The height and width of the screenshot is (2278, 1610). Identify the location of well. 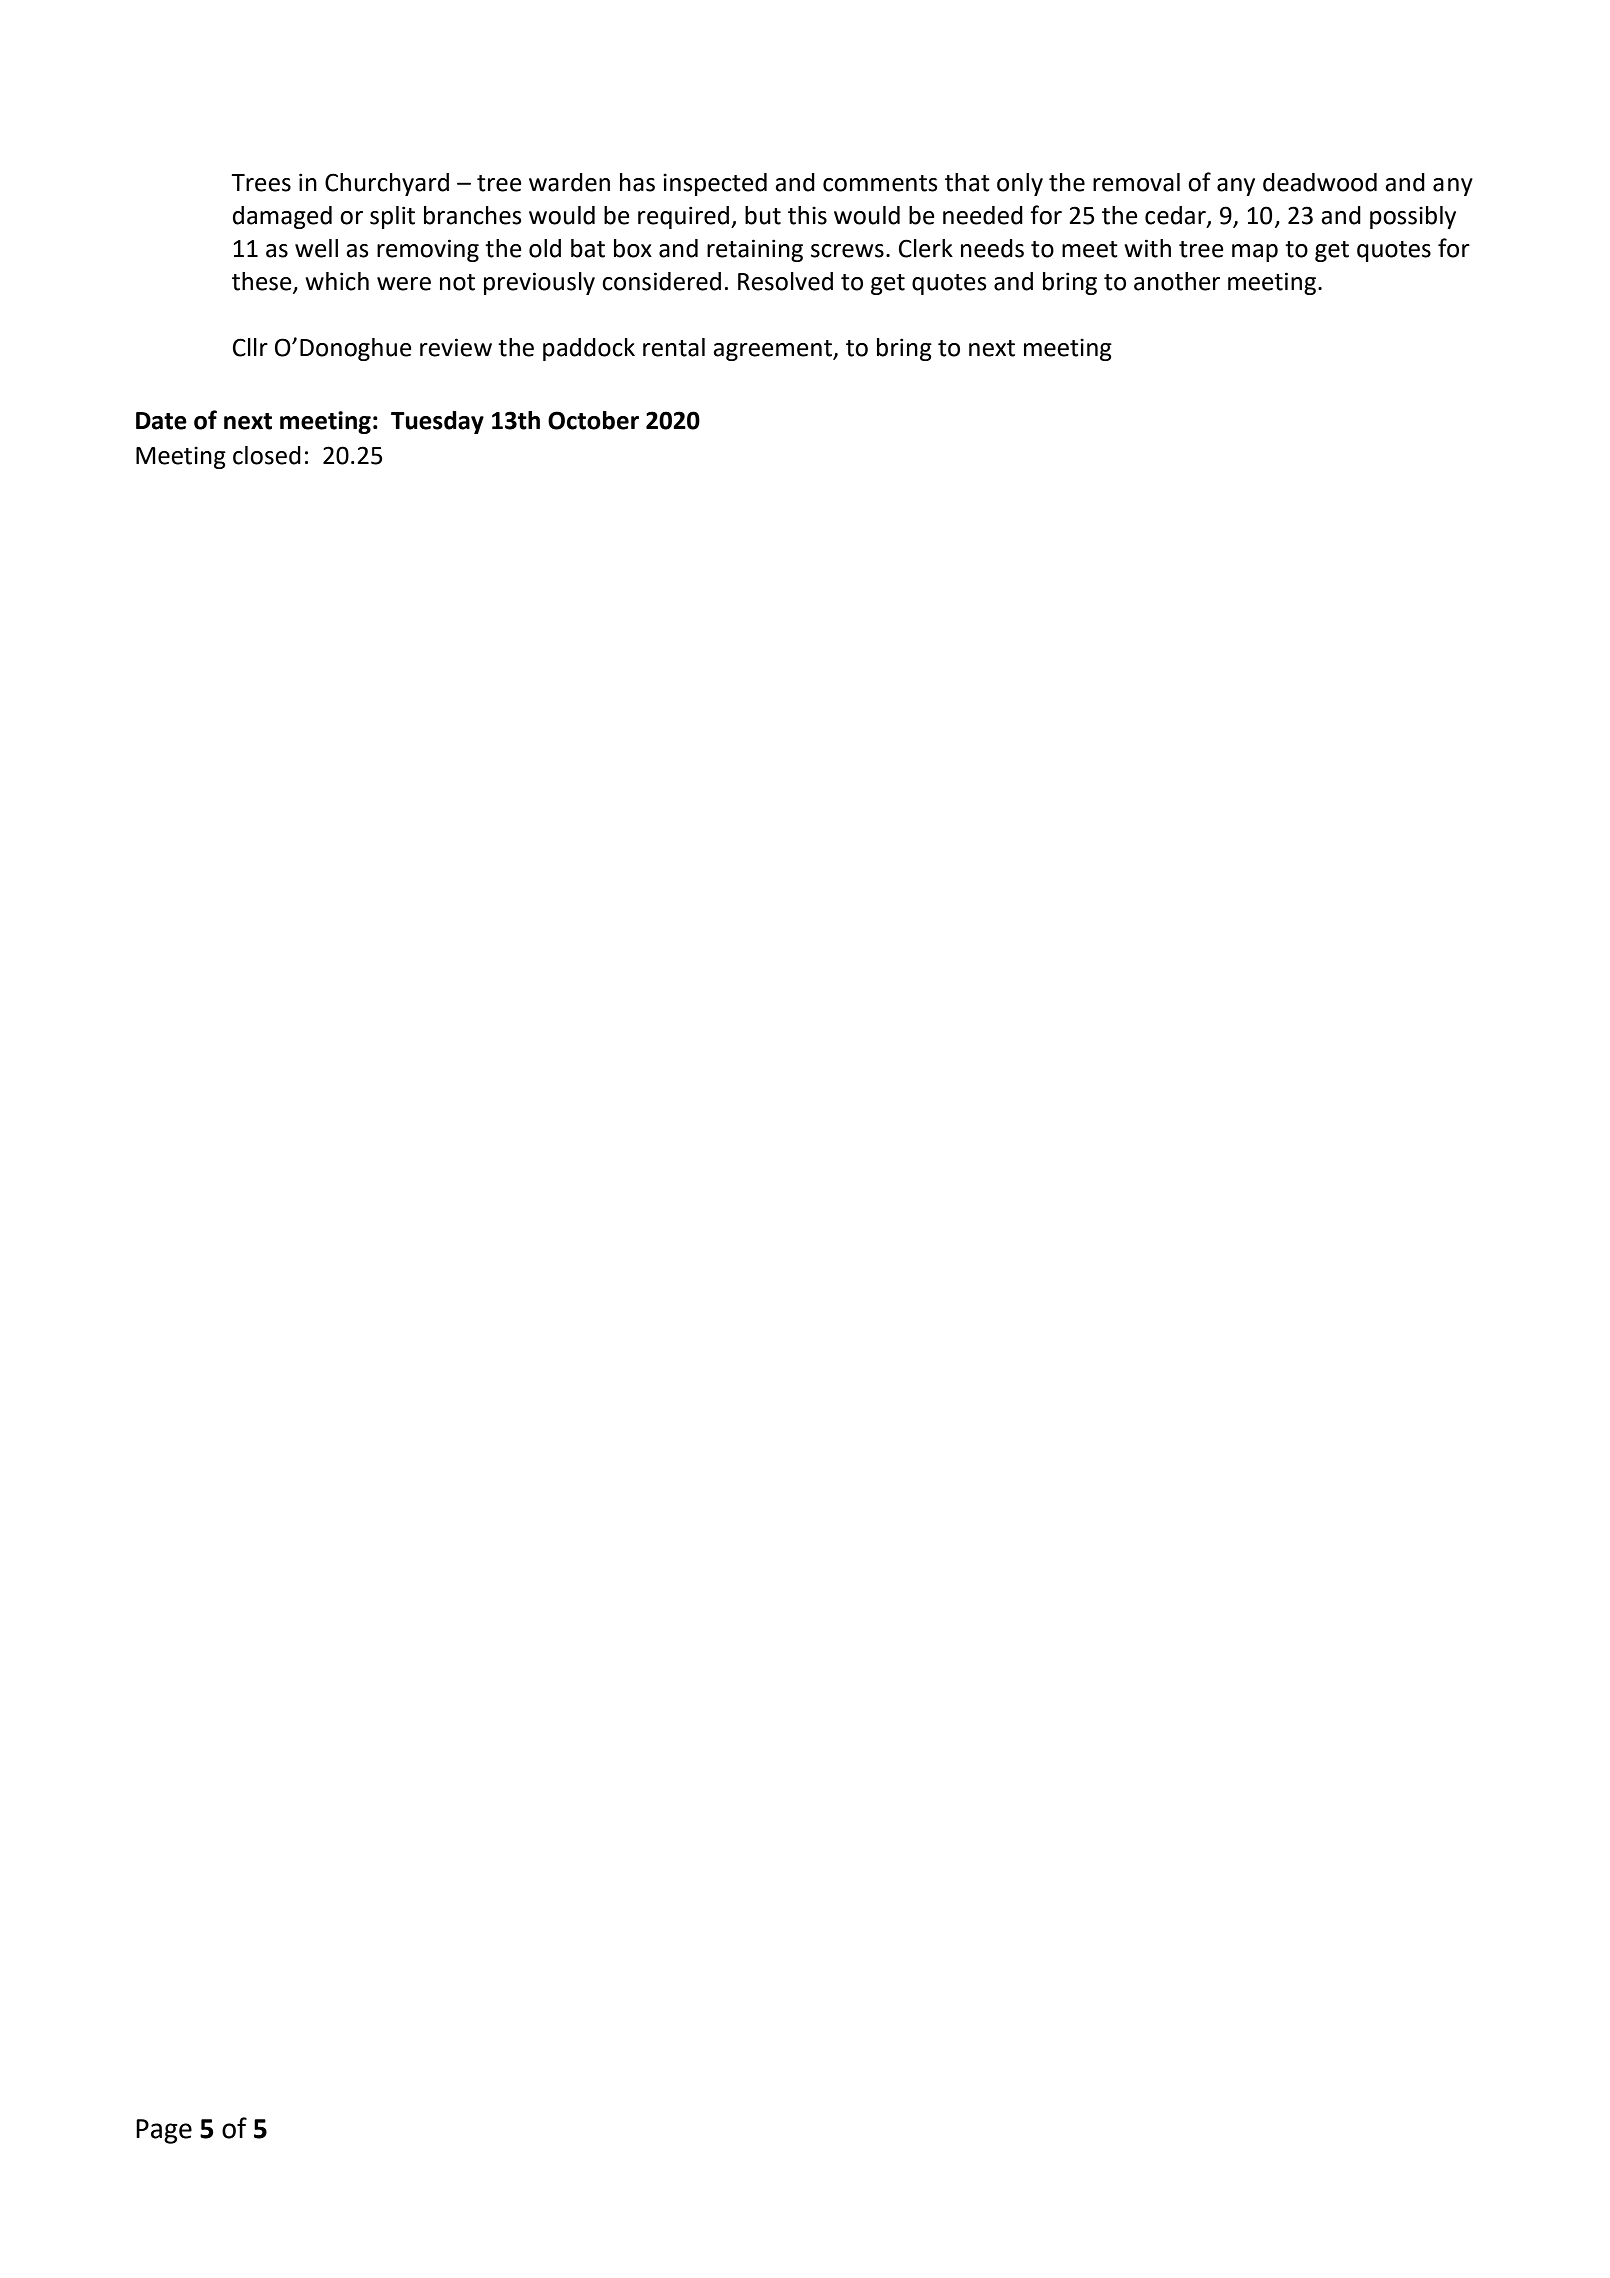
(316, 248).
